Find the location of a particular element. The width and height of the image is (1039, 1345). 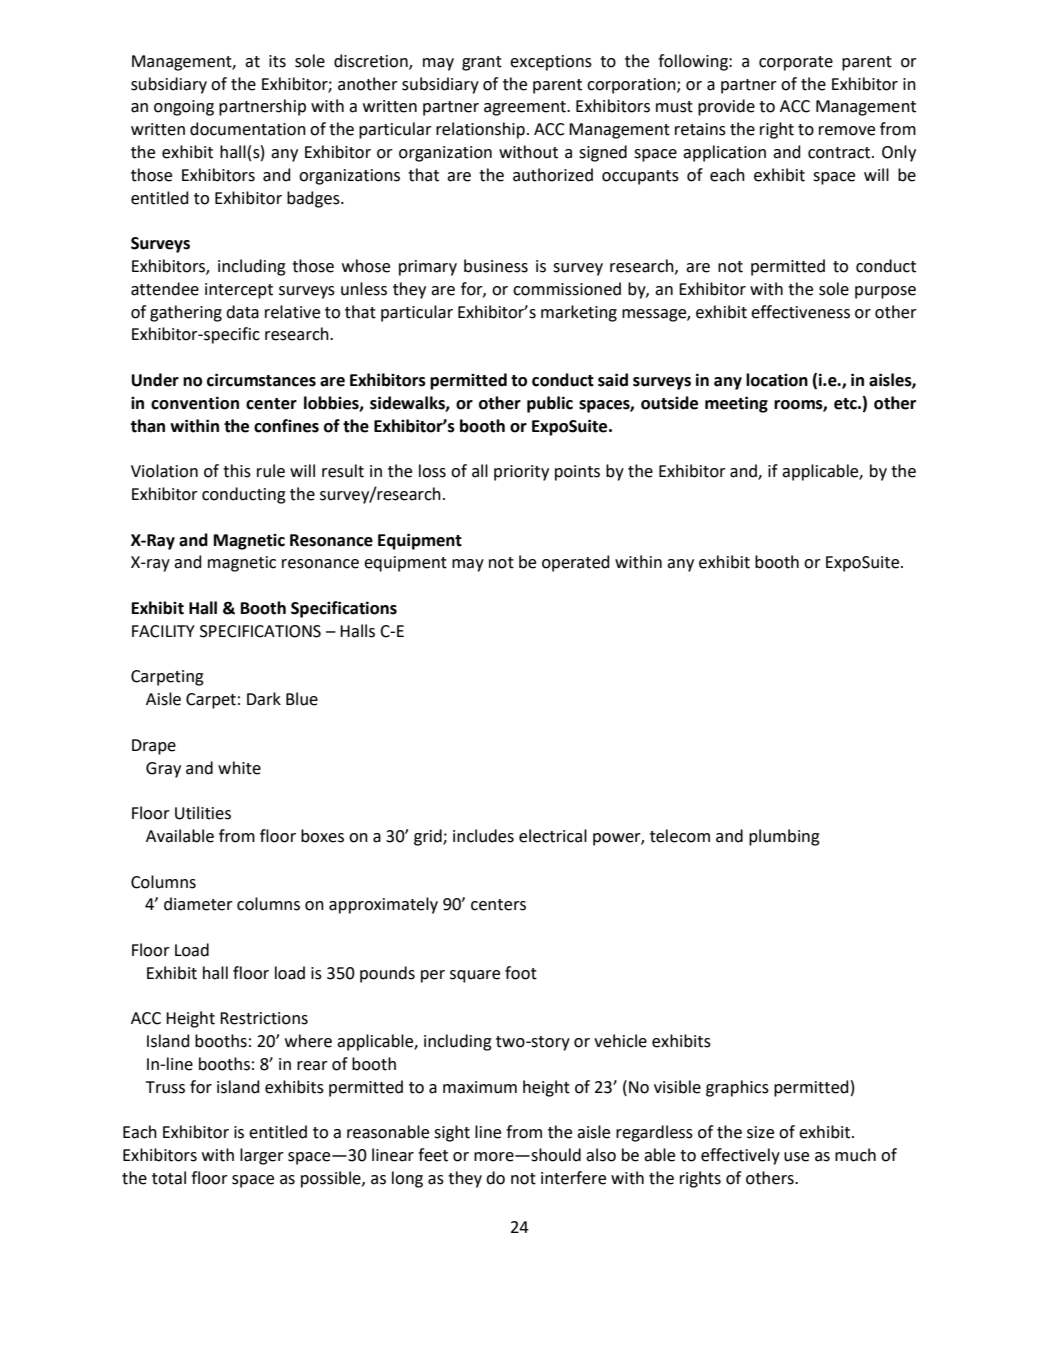

plumbing is located at coordinates (784, 837).
